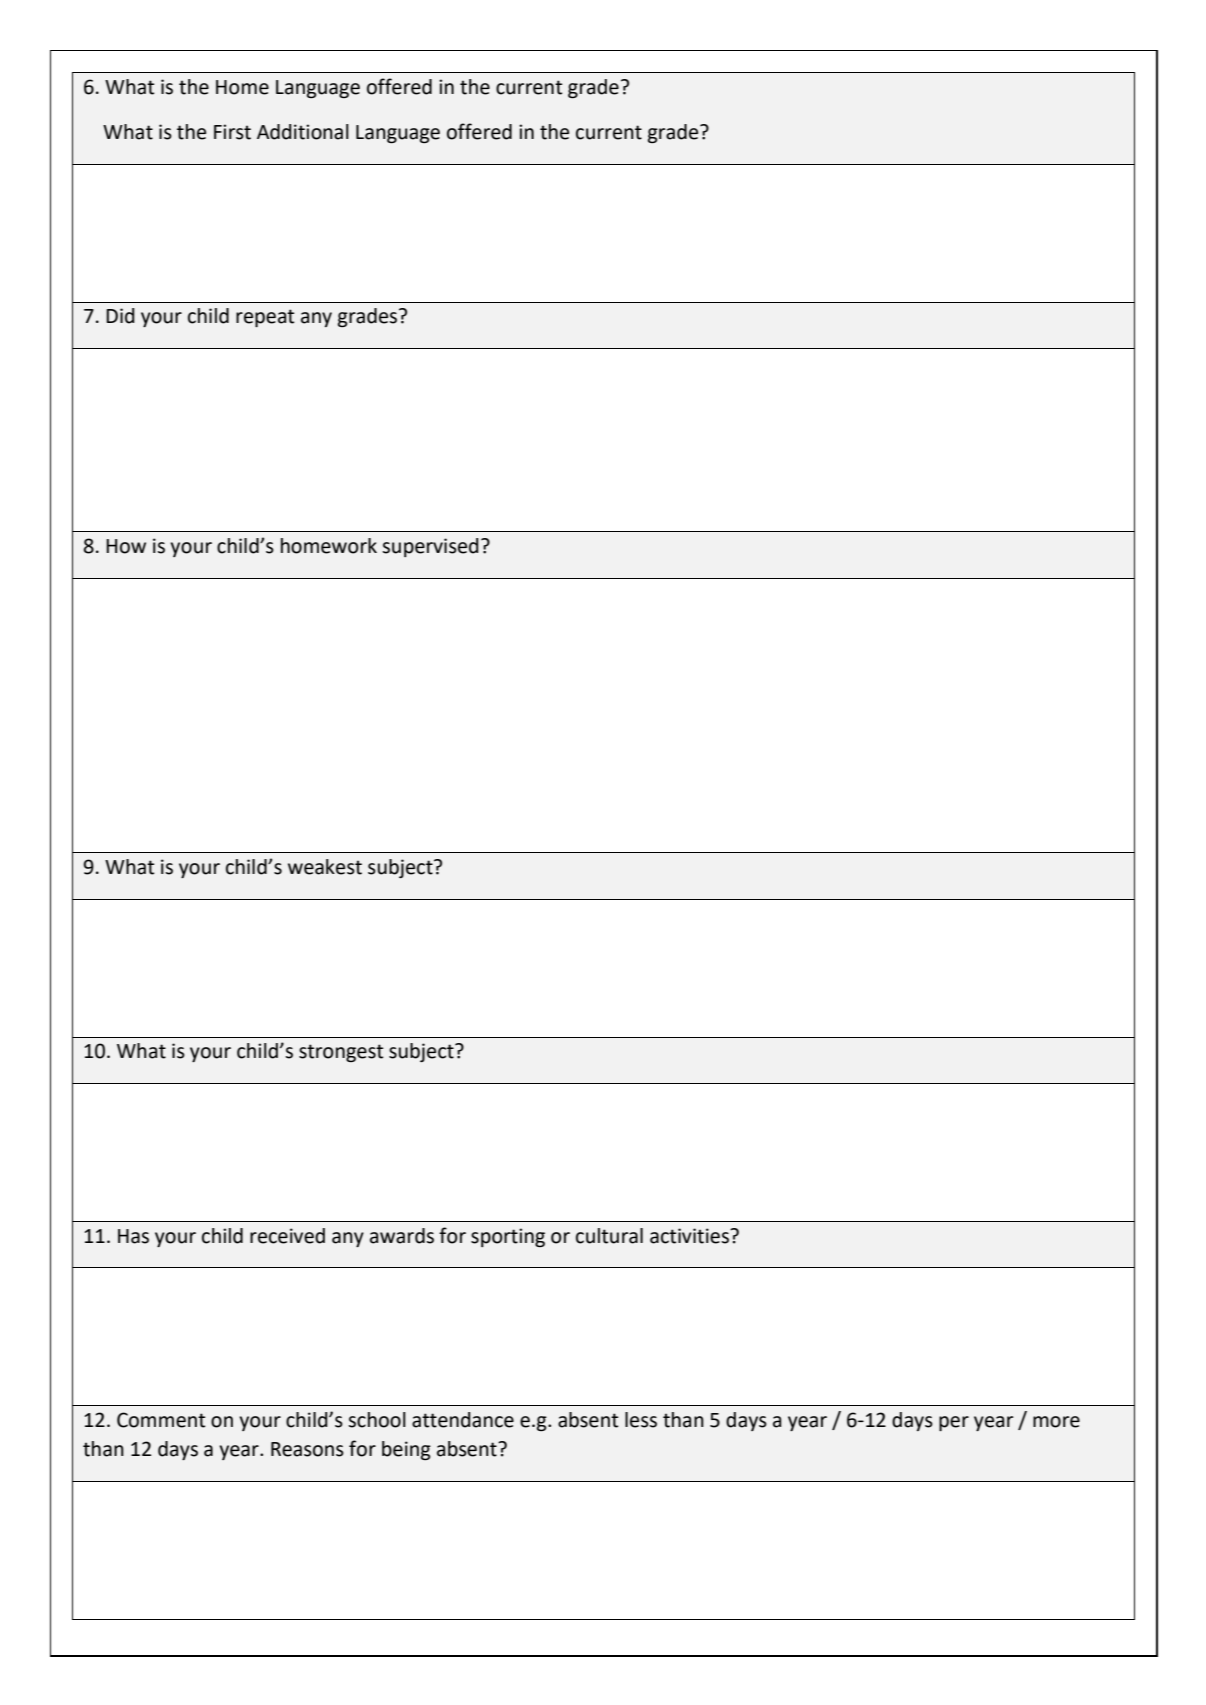  I want to click on activities, so click(690, 1236).
